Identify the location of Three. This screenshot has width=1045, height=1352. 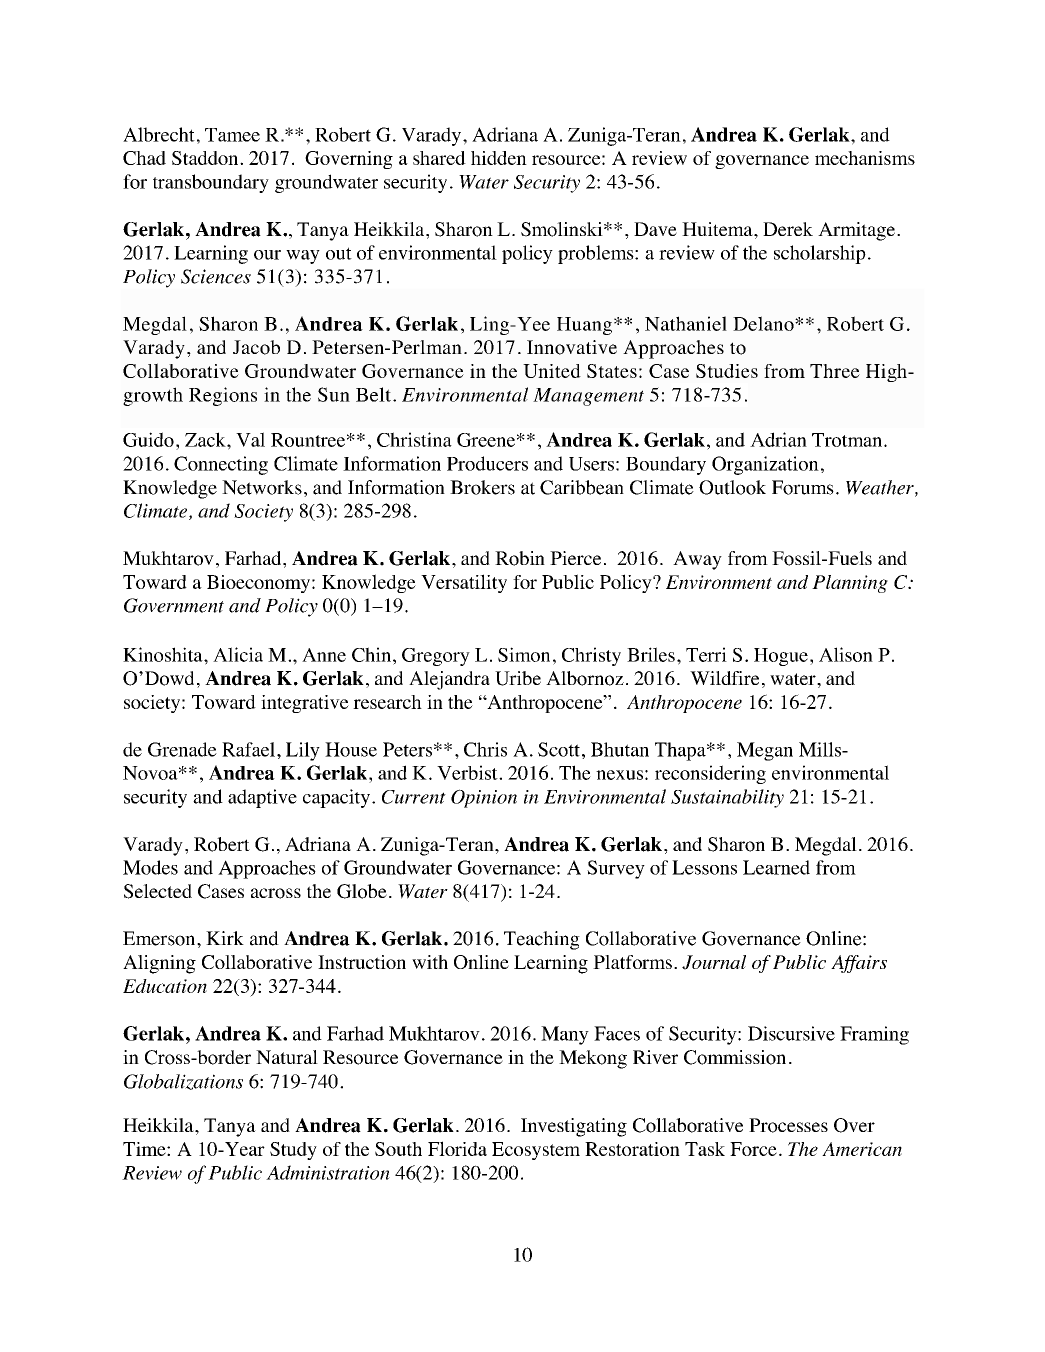
(835, 371).
